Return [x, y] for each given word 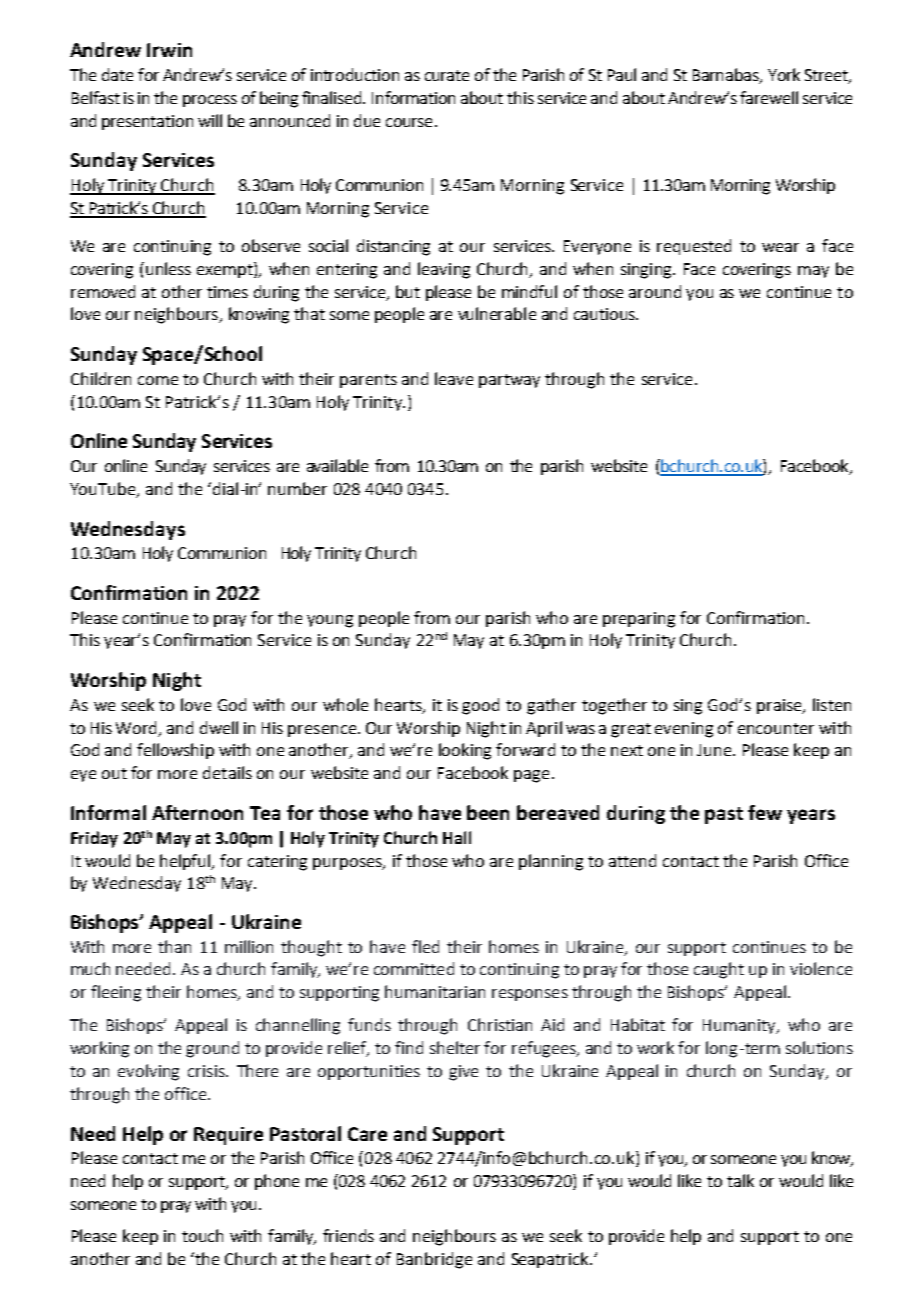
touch [202, 1235]
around [655, 291]
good [480, 706]
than [174, 946]
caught [719, 970]
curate [447, 75]
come [158, 380]
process [210, 101]
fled [425, 946]
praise [780, 706]
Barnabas [727, 76]
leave [454, 378]
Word [138, 728]
